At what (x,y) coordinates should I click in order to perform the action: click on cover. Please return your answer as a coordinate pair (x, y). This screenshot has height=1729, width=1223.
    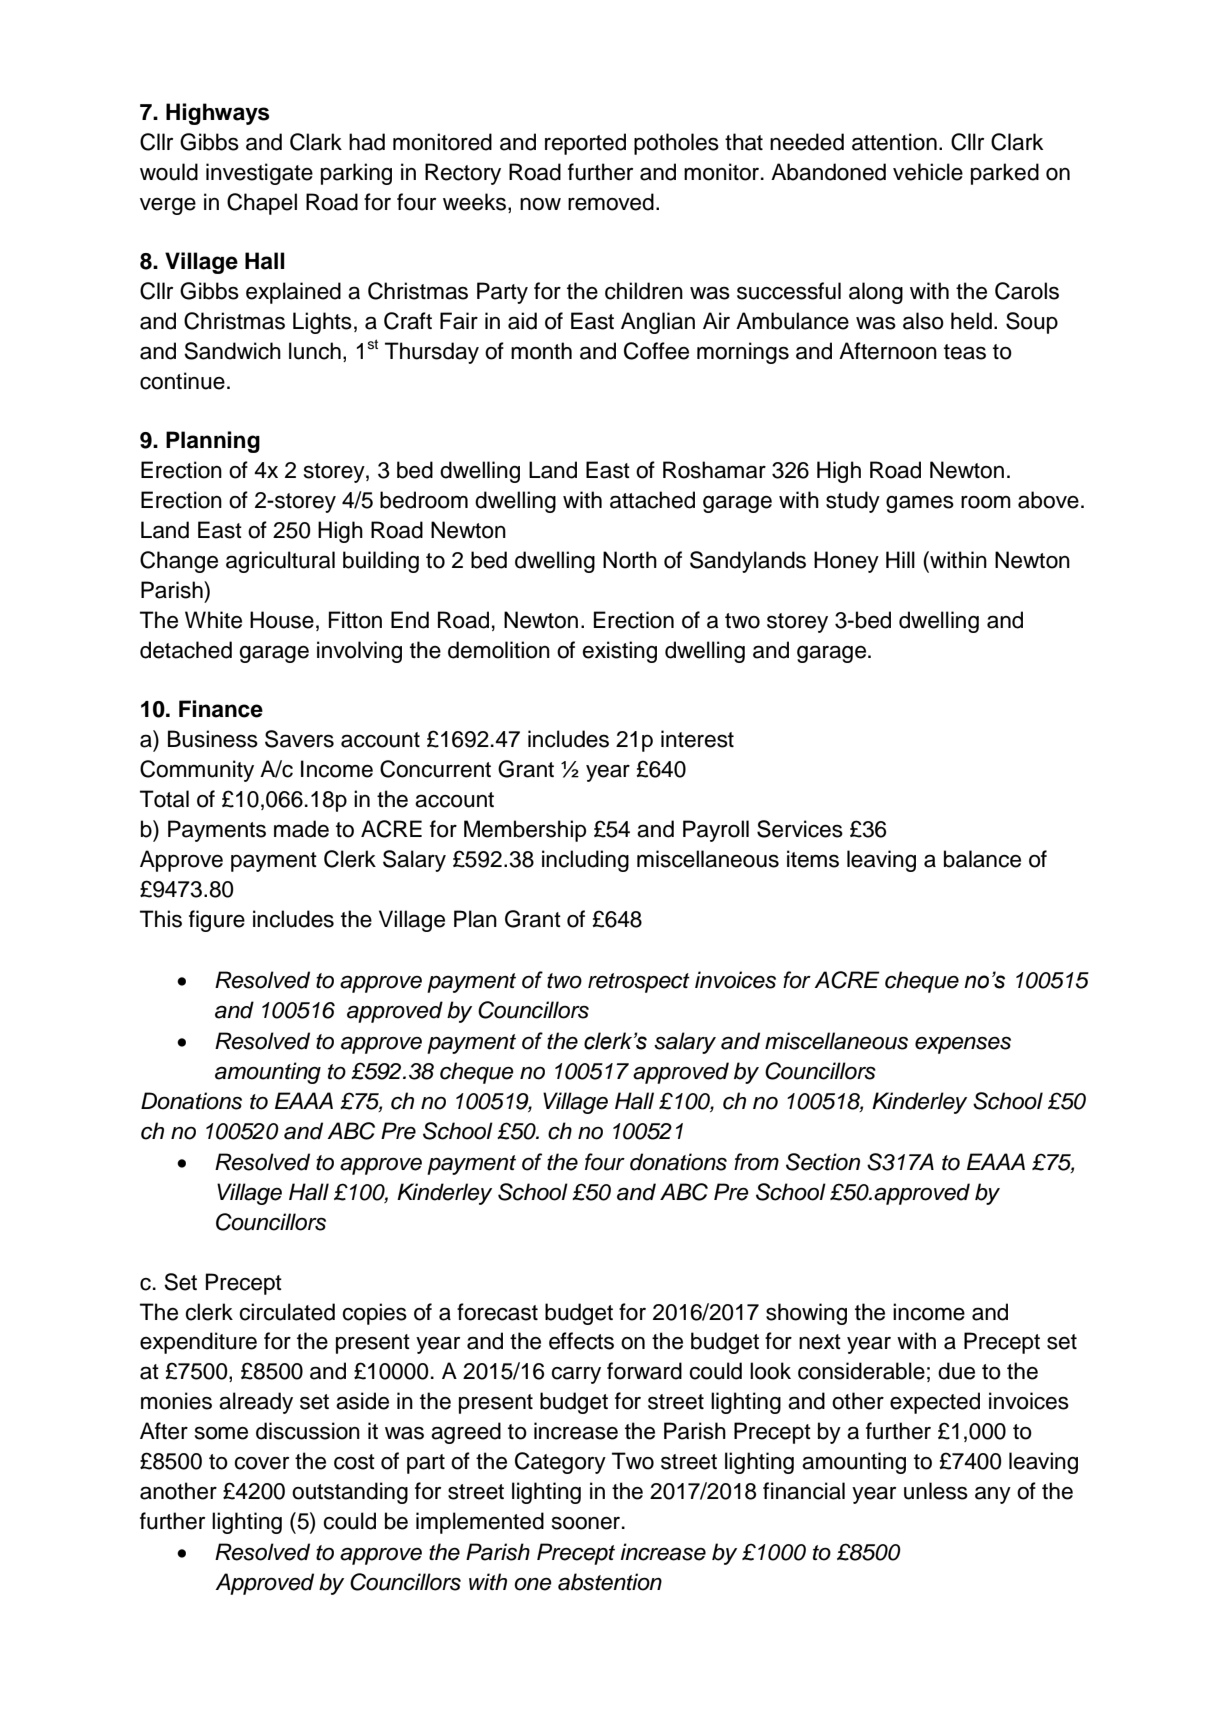
    Looking at the image, I should click on (261, 1463).
